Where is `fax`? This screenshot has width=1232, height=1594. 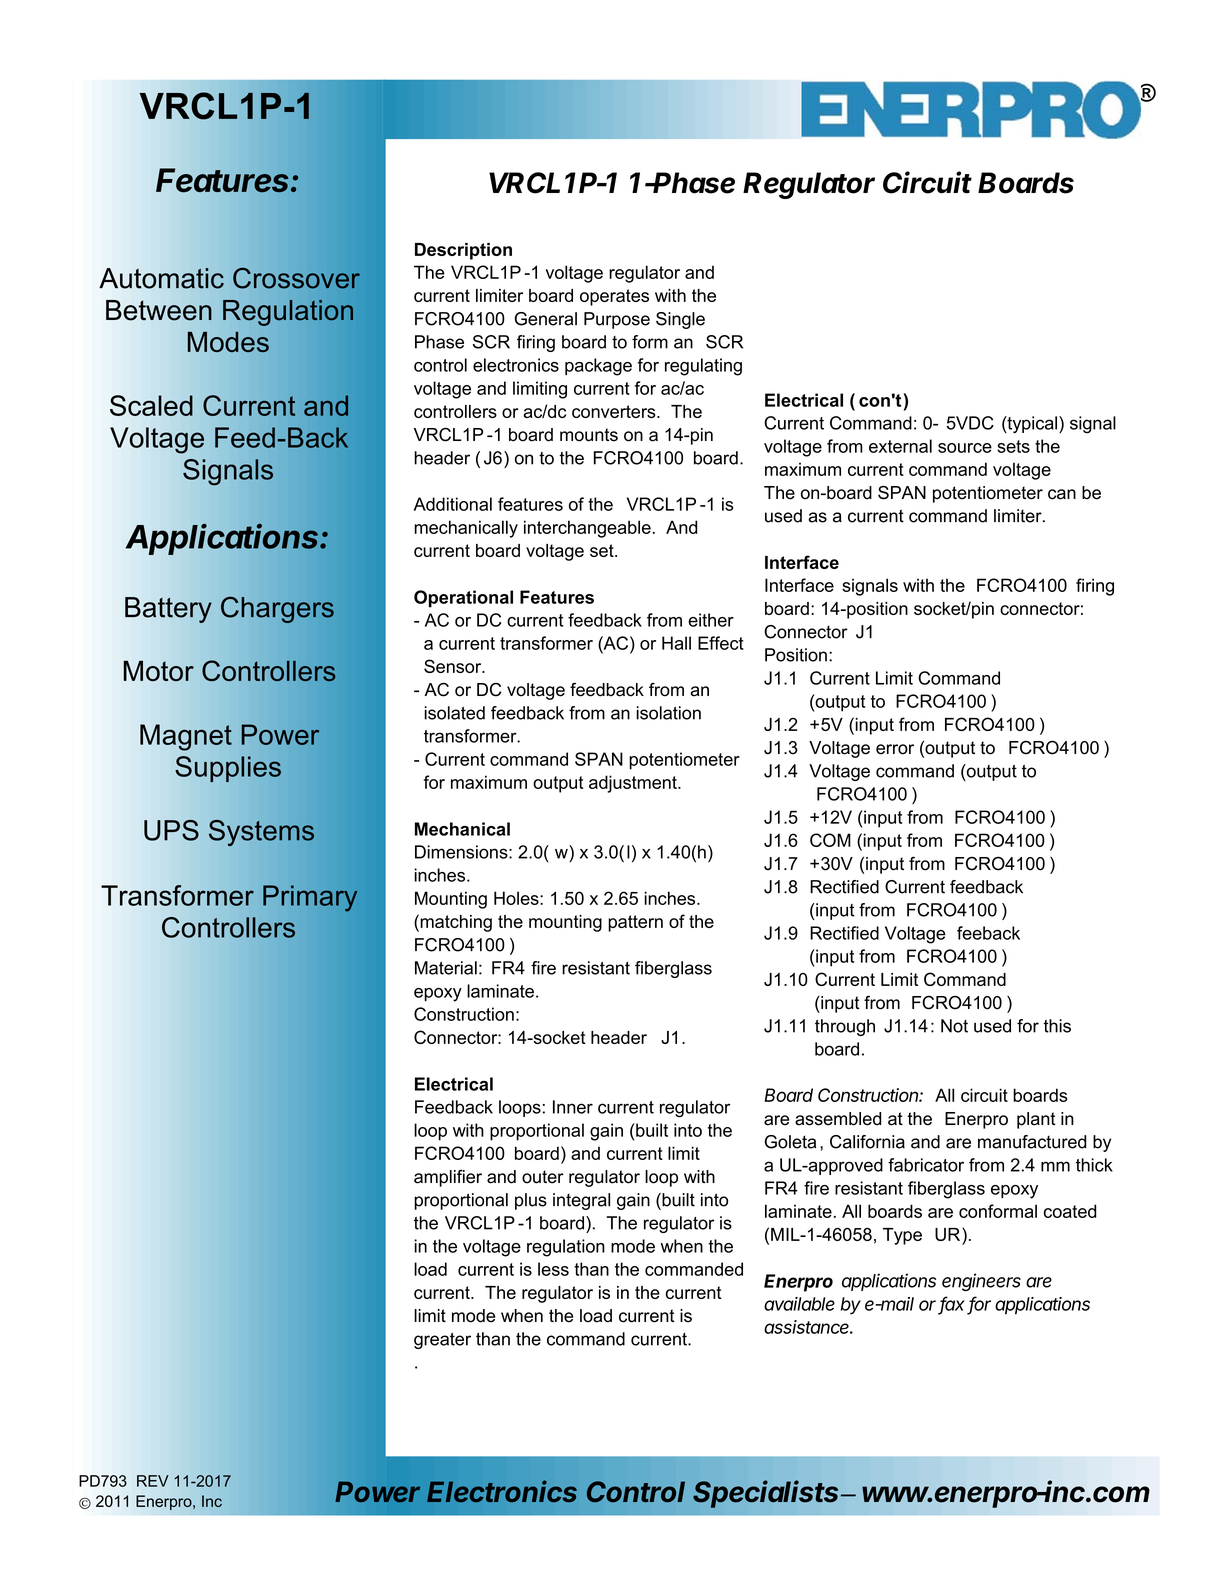 fax is located at coordinates (952, 1304).
